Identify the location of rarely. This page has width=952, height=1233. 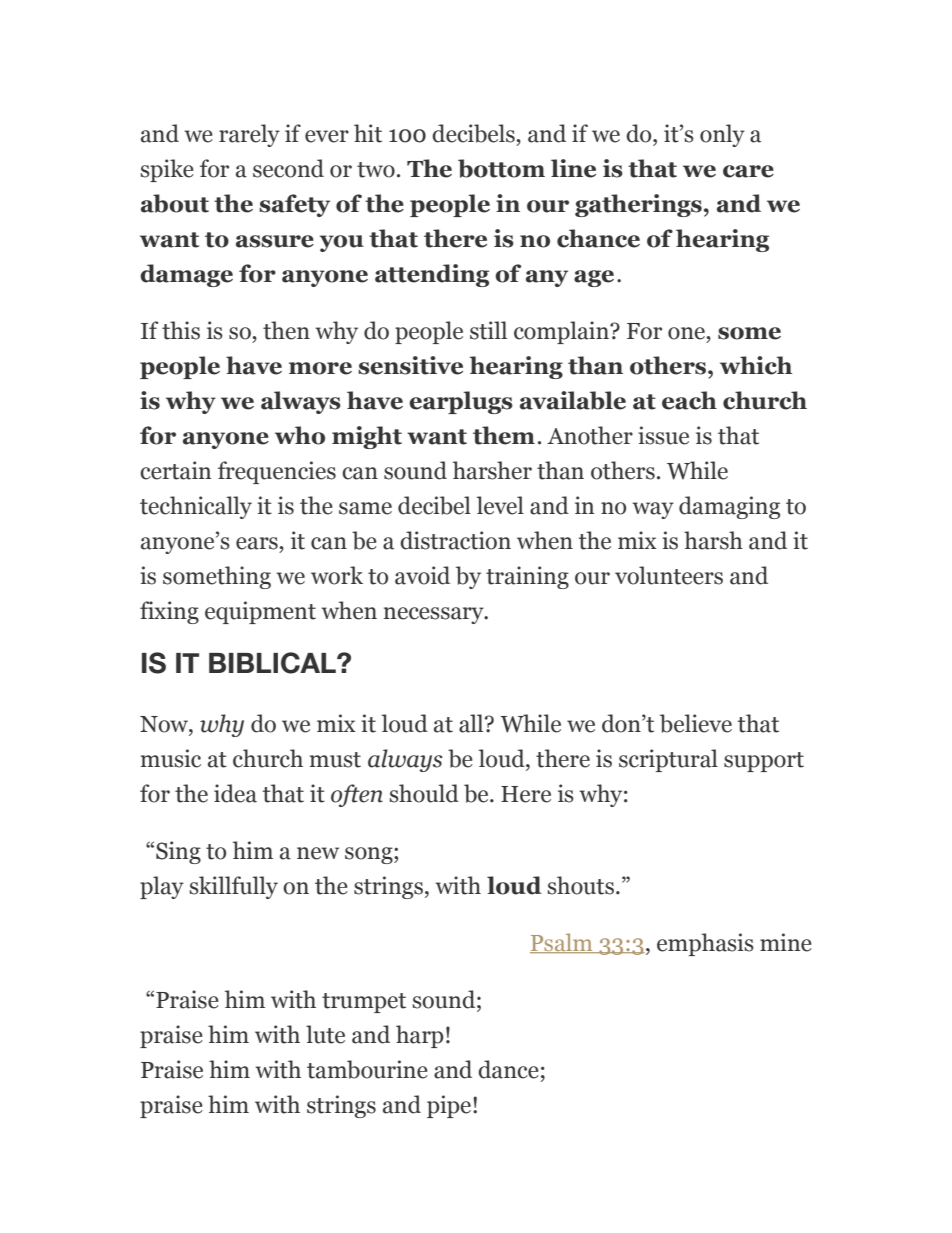
(249, 135).
